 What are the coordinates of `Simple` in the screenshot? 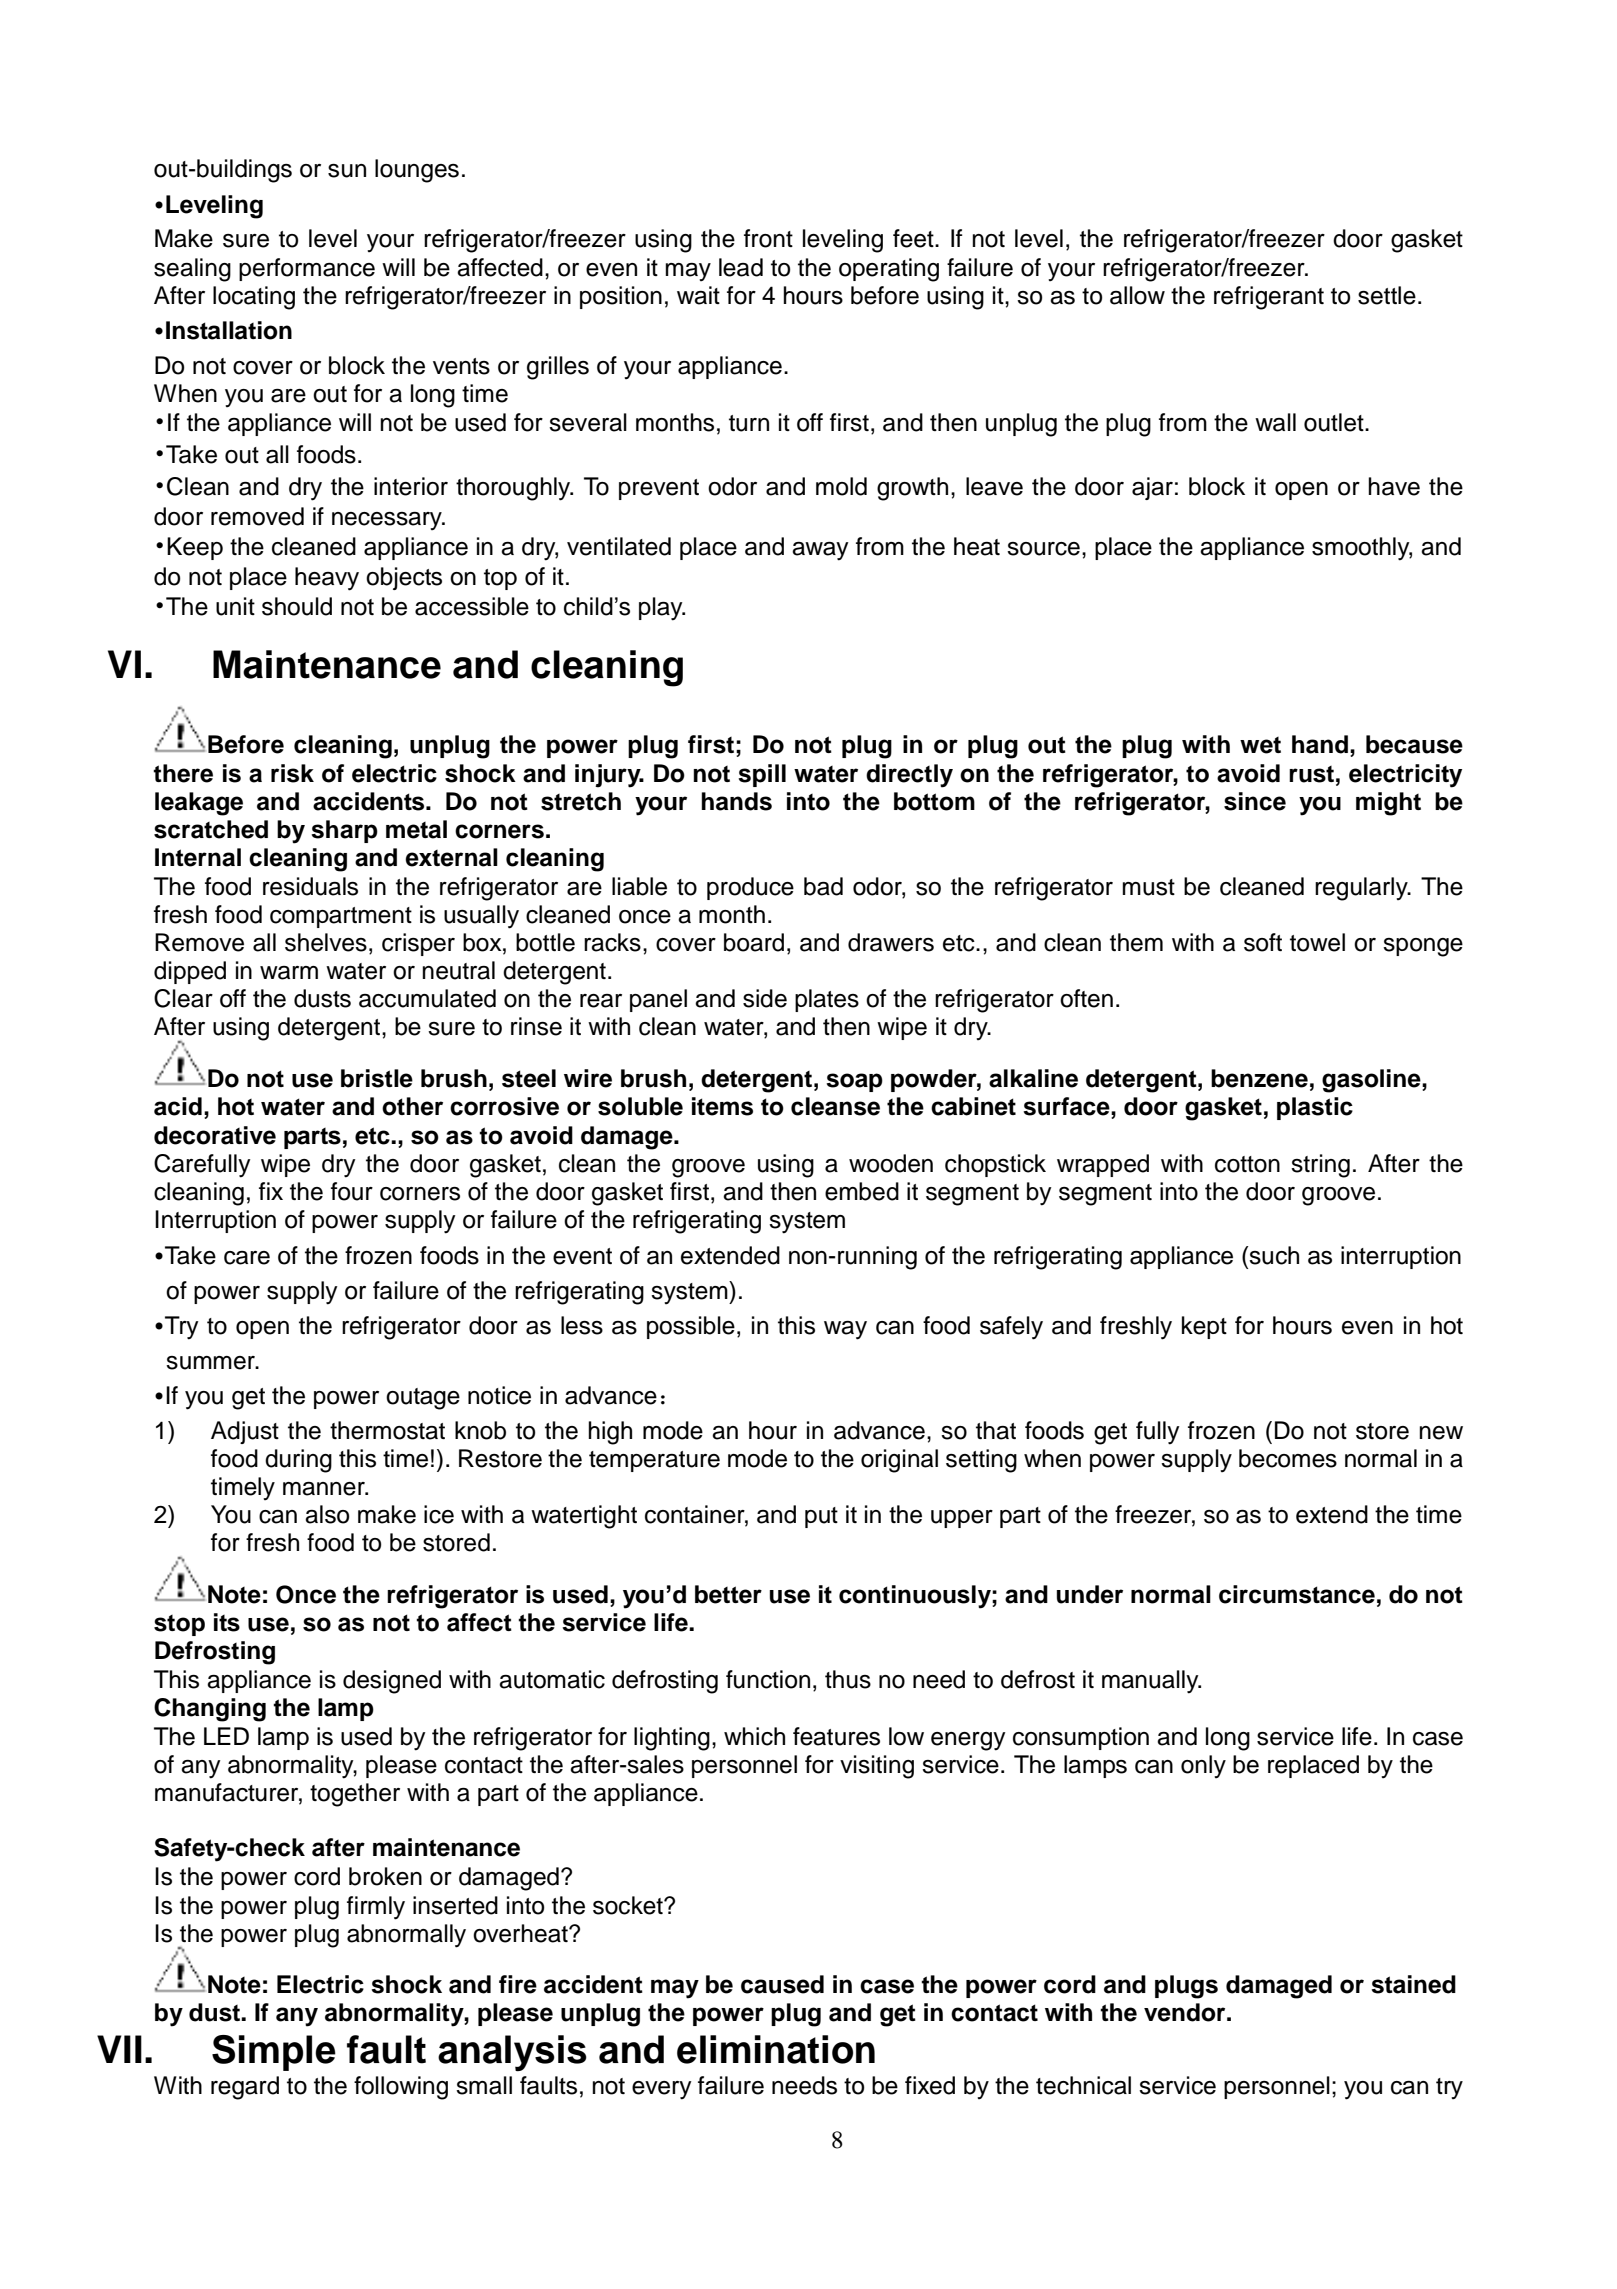 It's located at (274, 2053).
